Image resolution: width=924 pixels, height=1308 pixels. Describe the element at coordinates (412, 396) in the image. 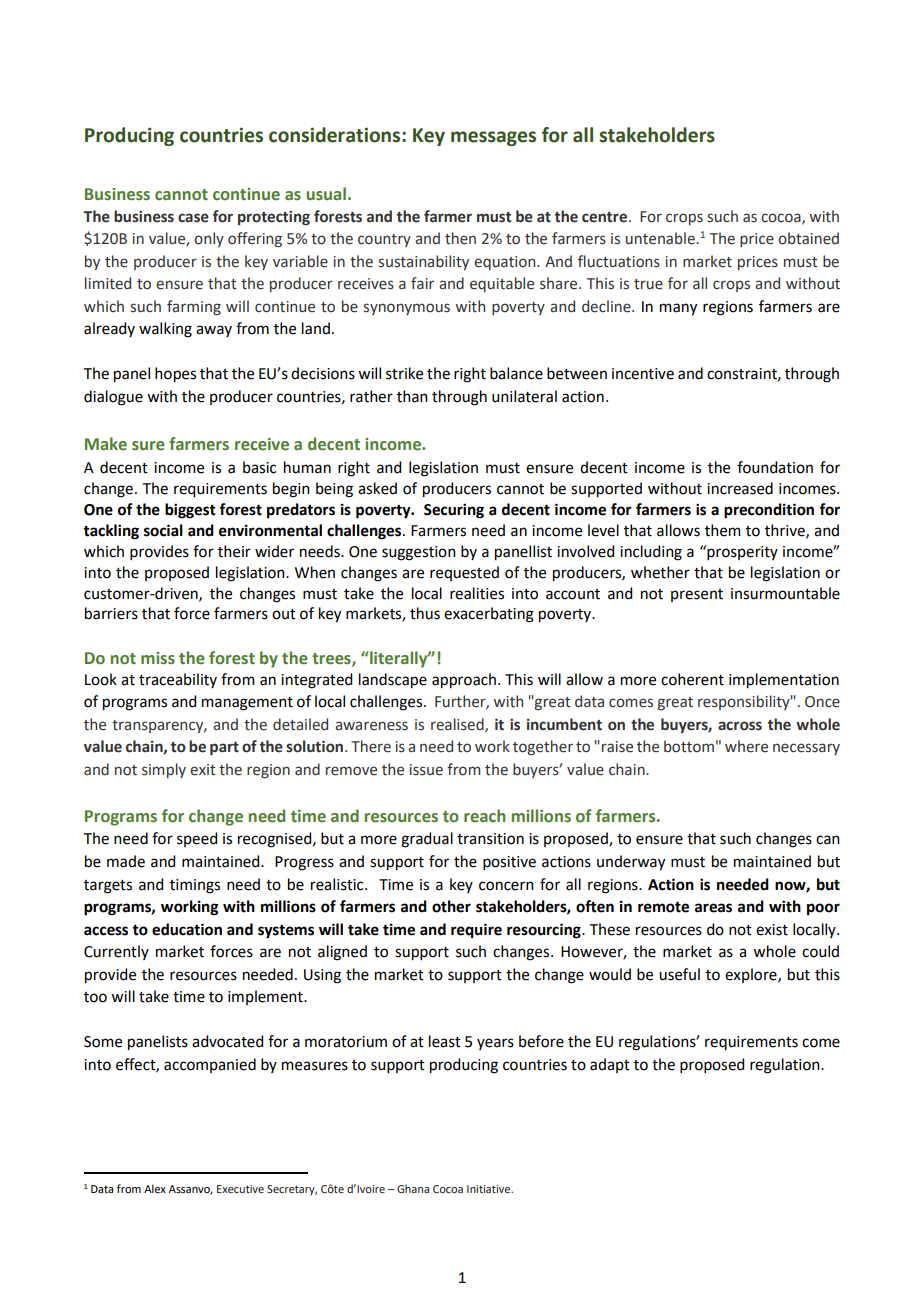

I see `than` at that location.
